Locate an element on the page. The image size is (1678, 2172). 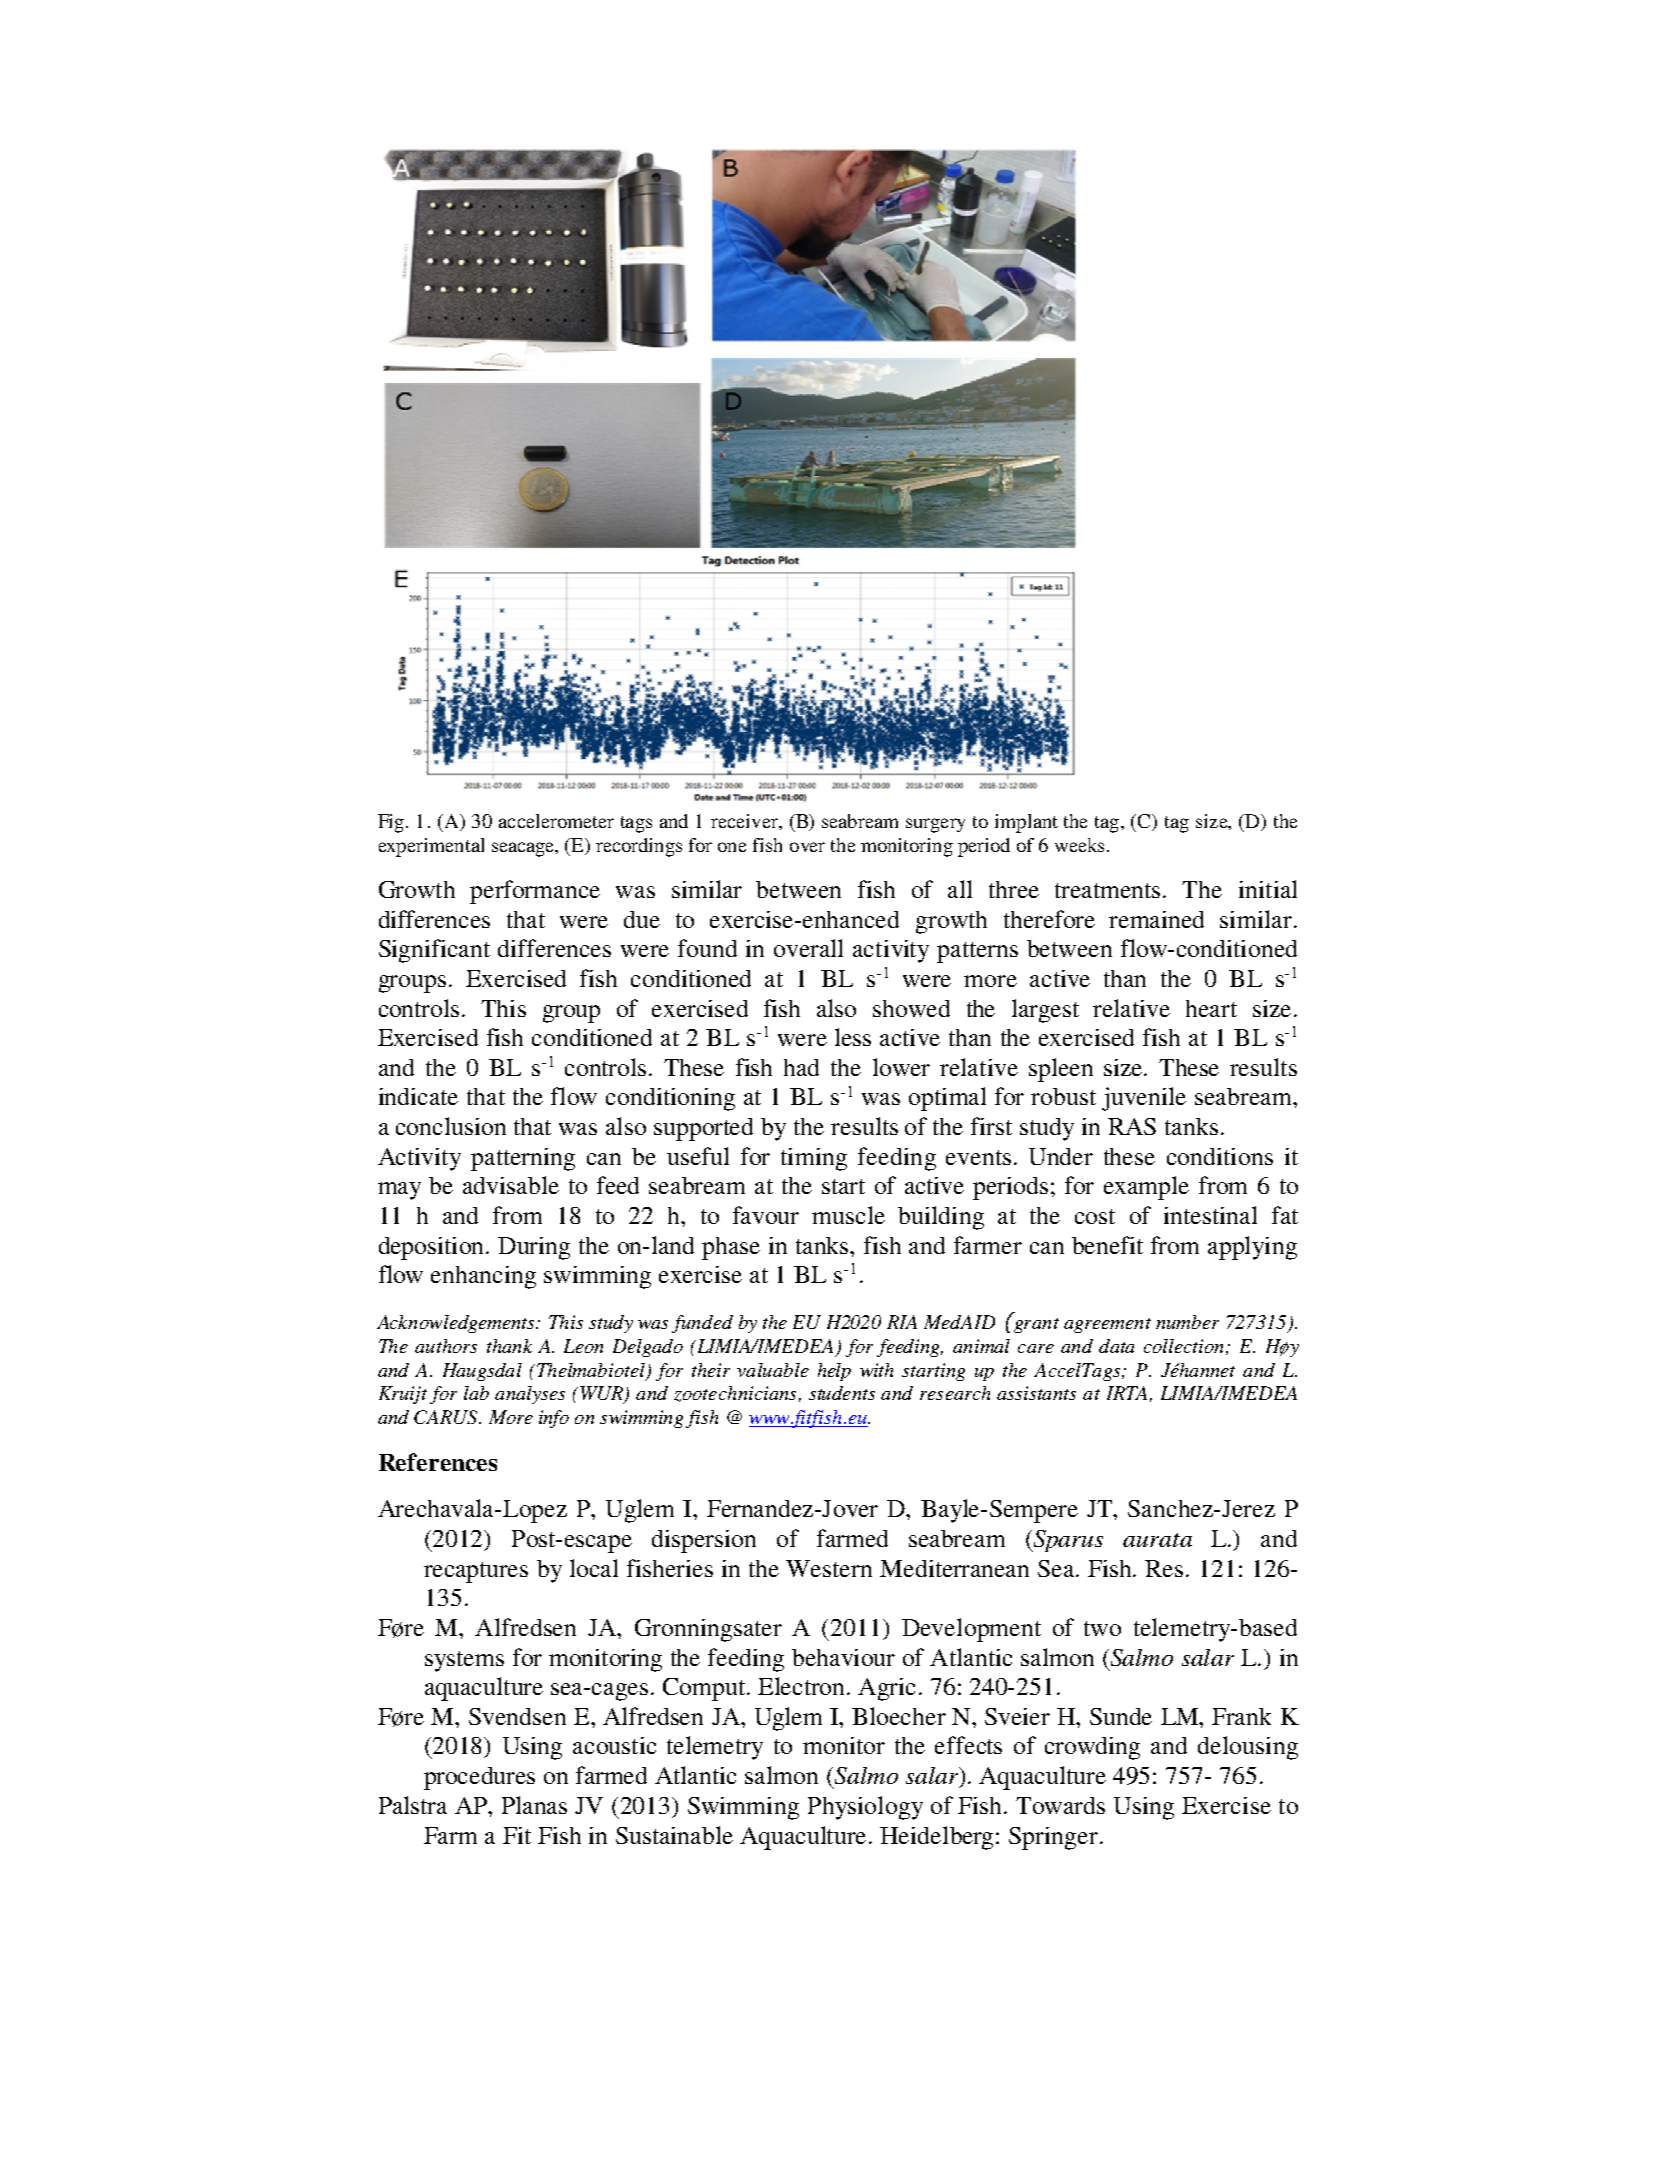
Acknowledgements is located at coordinates (457, 1324).
